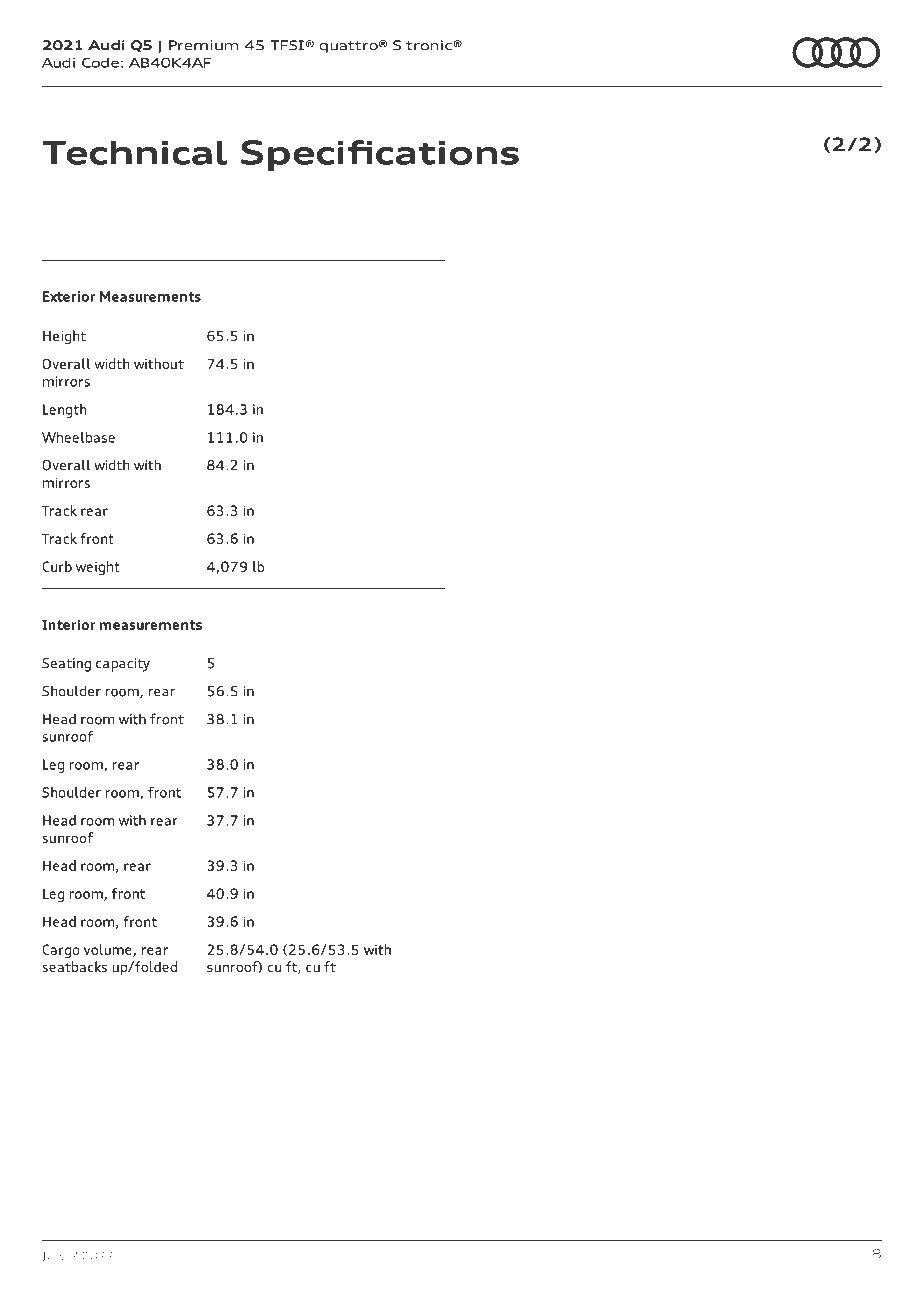 The height and width of the page is (1308, 924). What do you see at coordinates (57, 566) in the page?
I see `Curb` at bounding box center [57, 566].
